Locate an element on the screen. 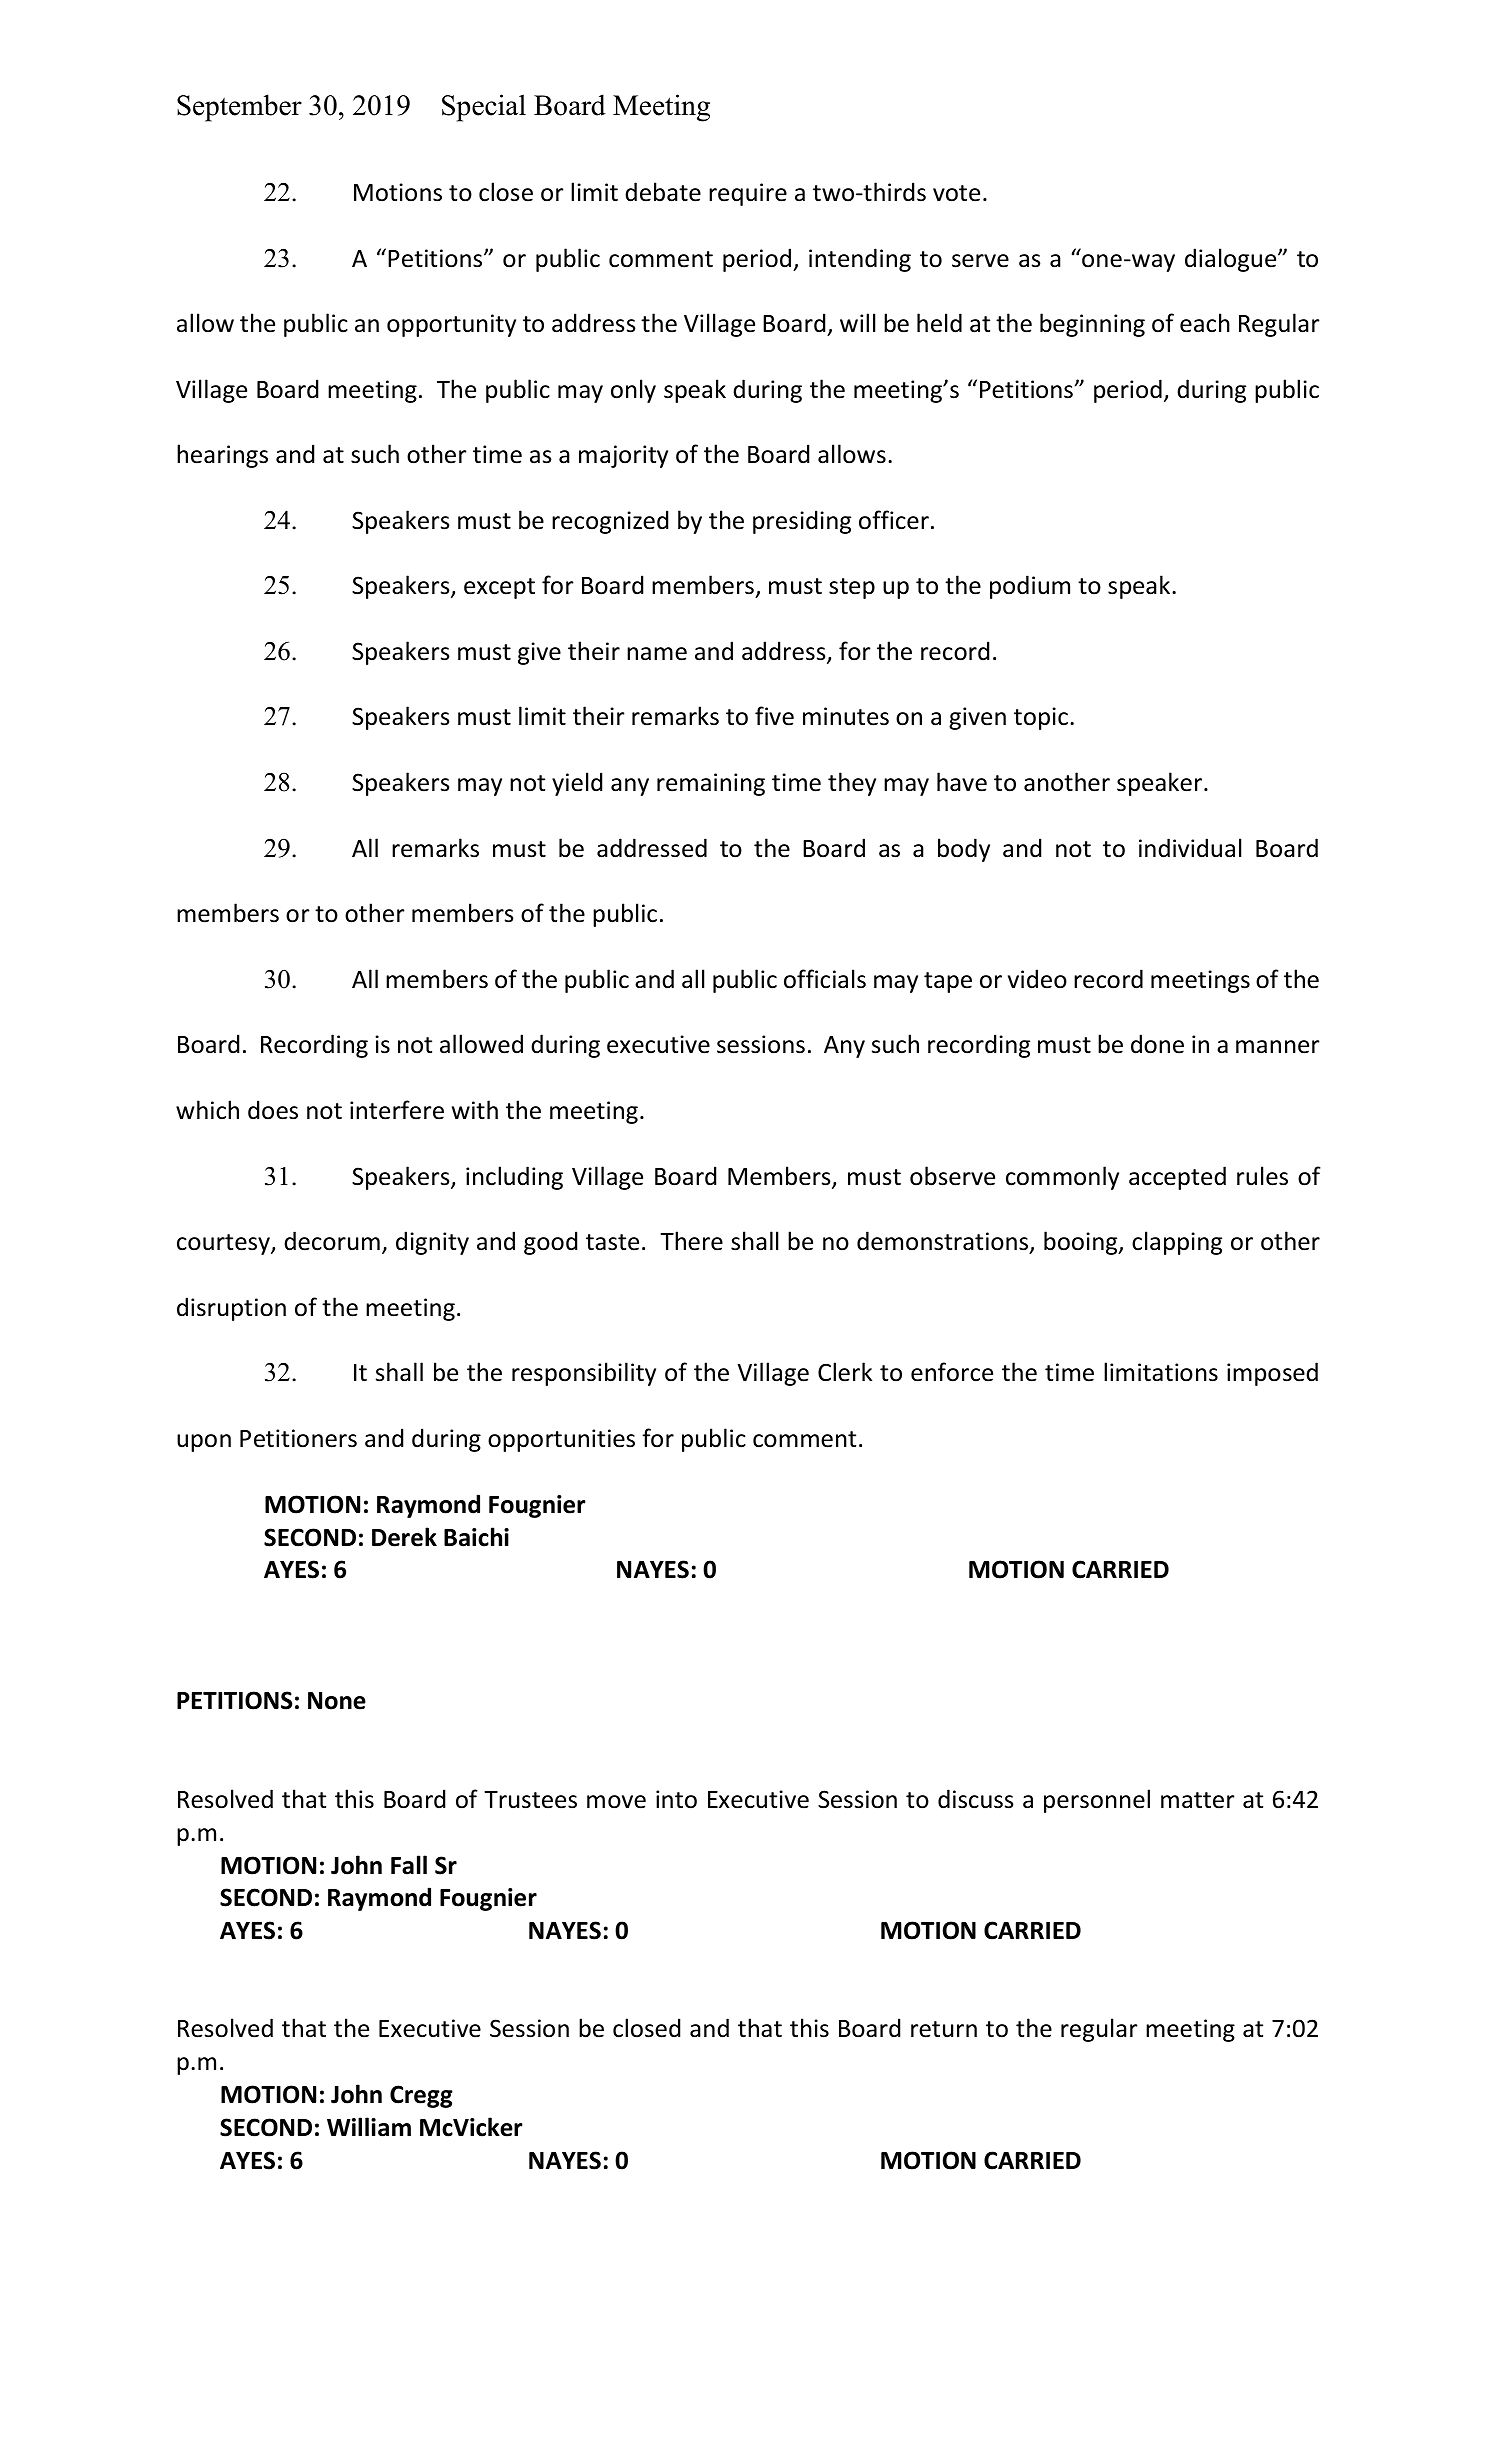 The height and width of the screenshot is (2462, 1495). September is located at coordinates (239, 108).
